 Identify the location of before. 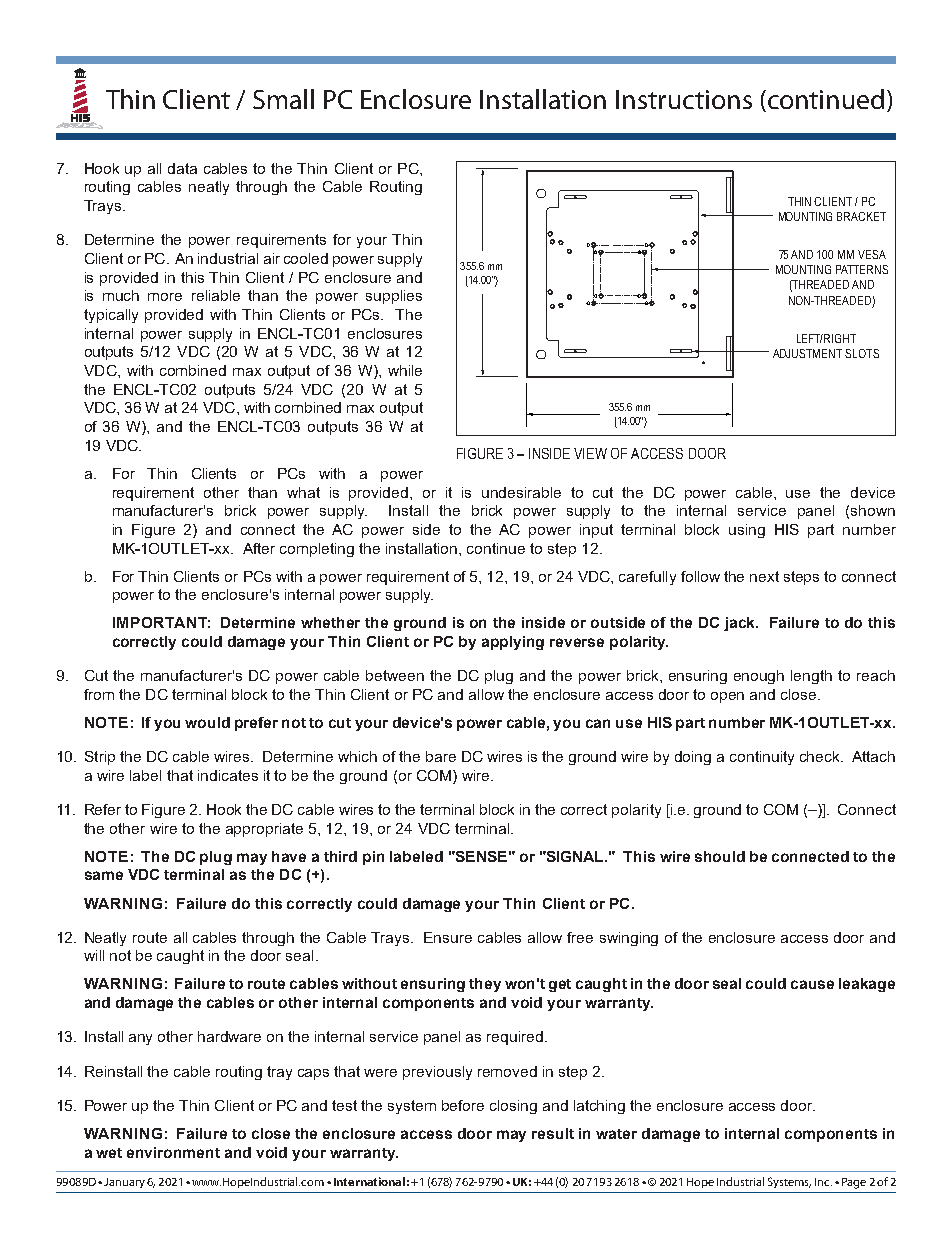
(463, 1105).
